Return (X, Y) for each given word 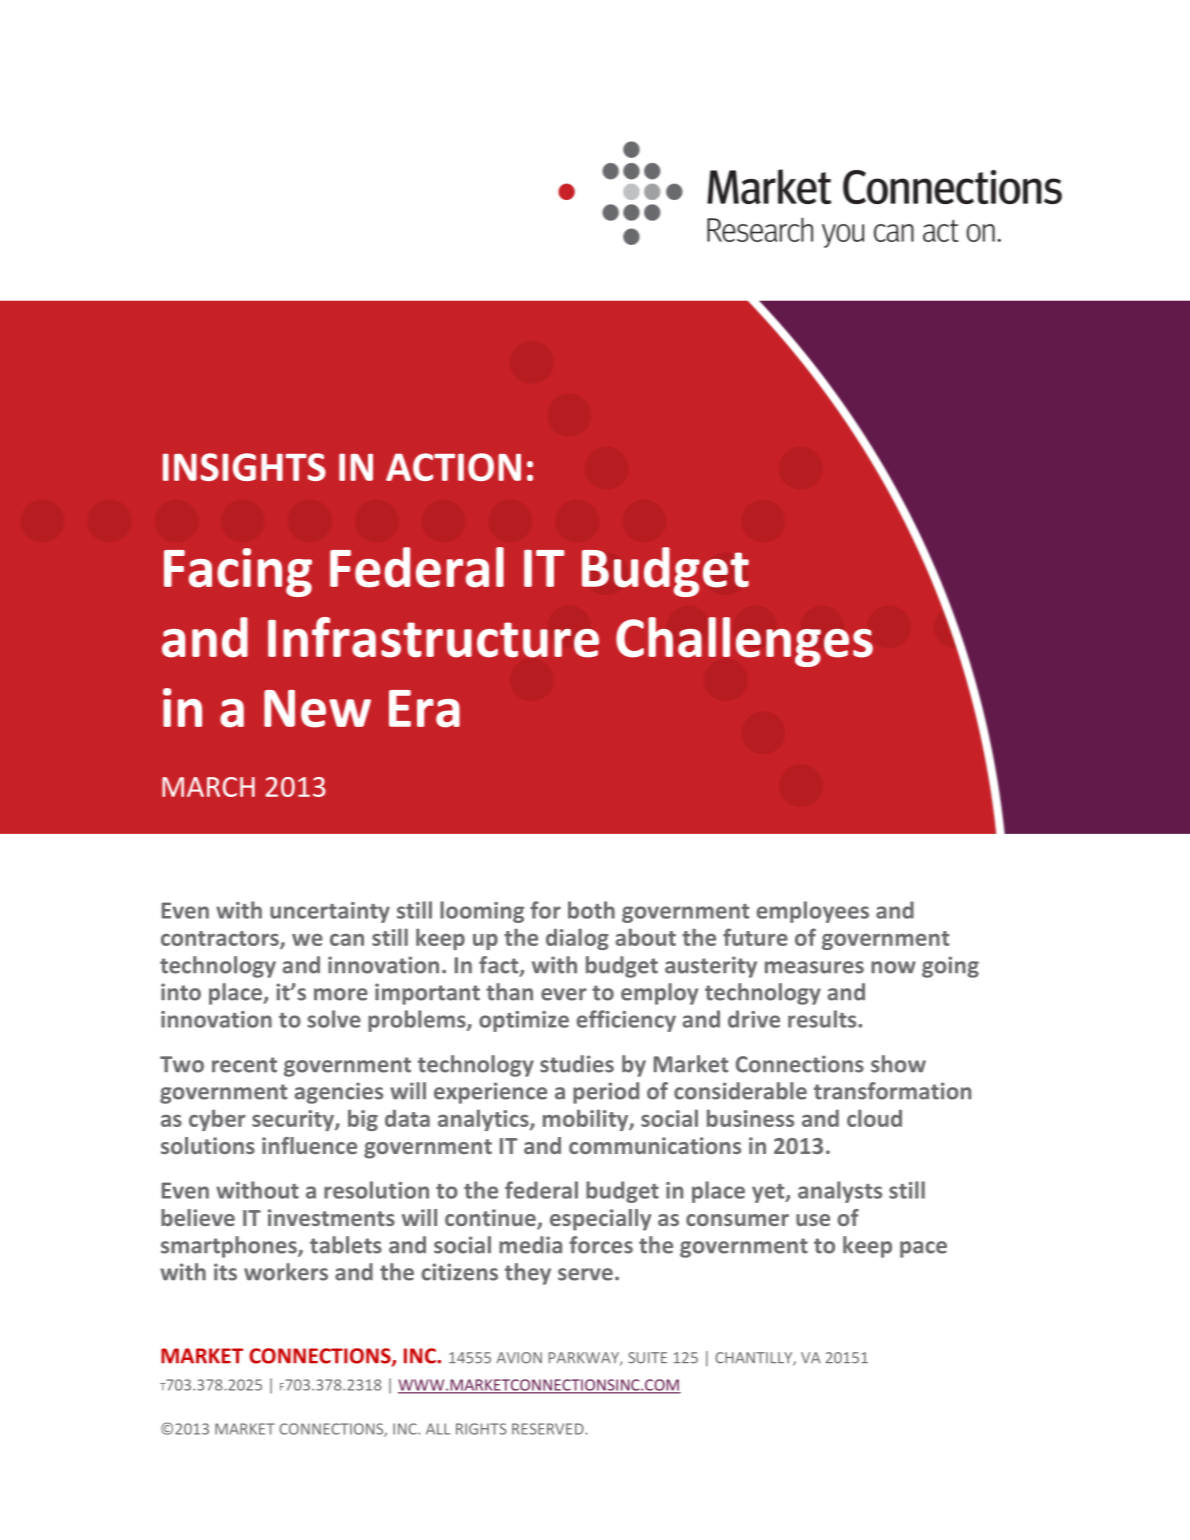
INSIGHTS (244, 467)
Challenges (744, 642)
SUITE (647, 1358)
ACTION (453, 467)
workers (286, 1272)
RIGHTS (481, 1429)
